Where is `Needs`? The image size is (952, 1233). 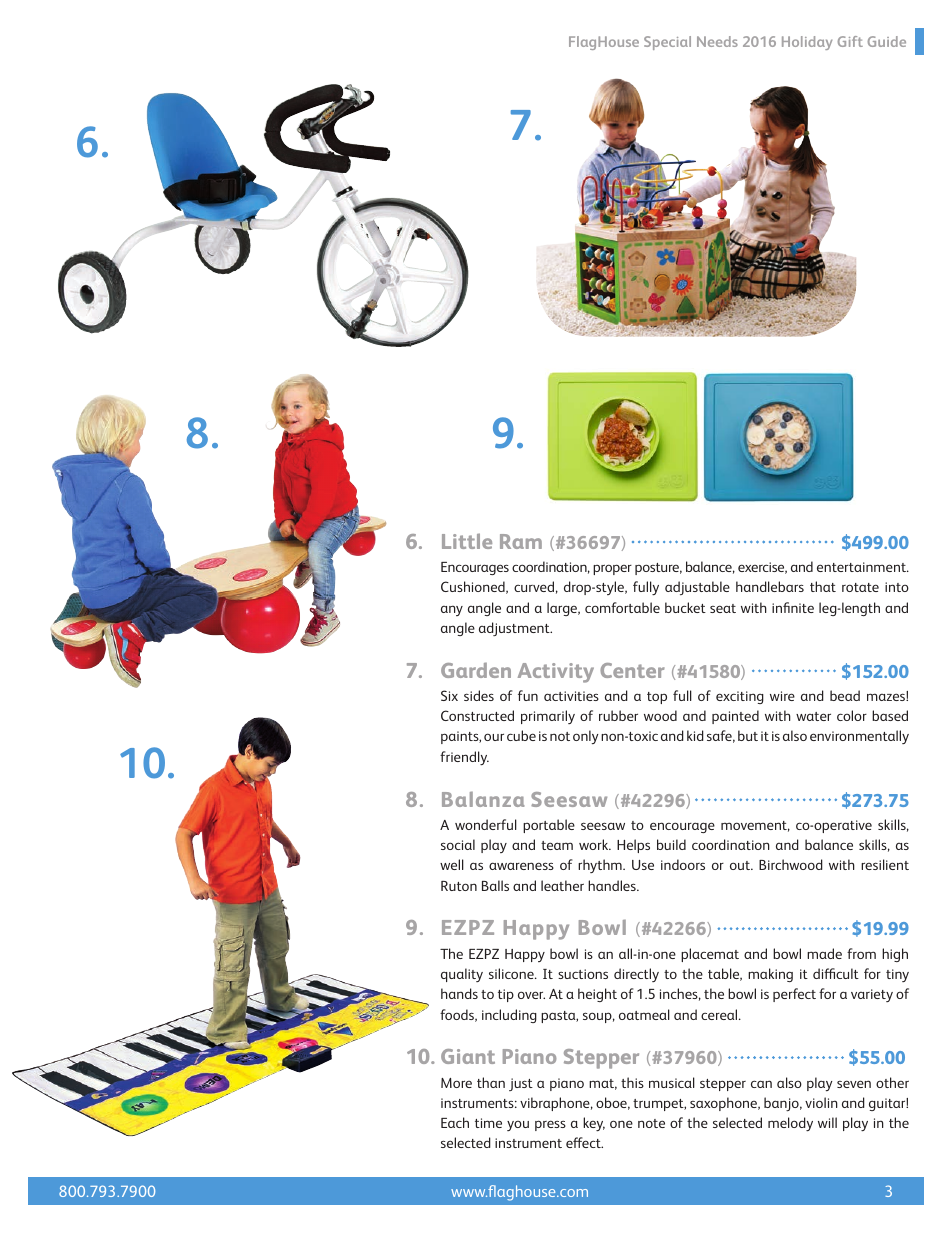 Needs is located at coordinates (717, 41).
